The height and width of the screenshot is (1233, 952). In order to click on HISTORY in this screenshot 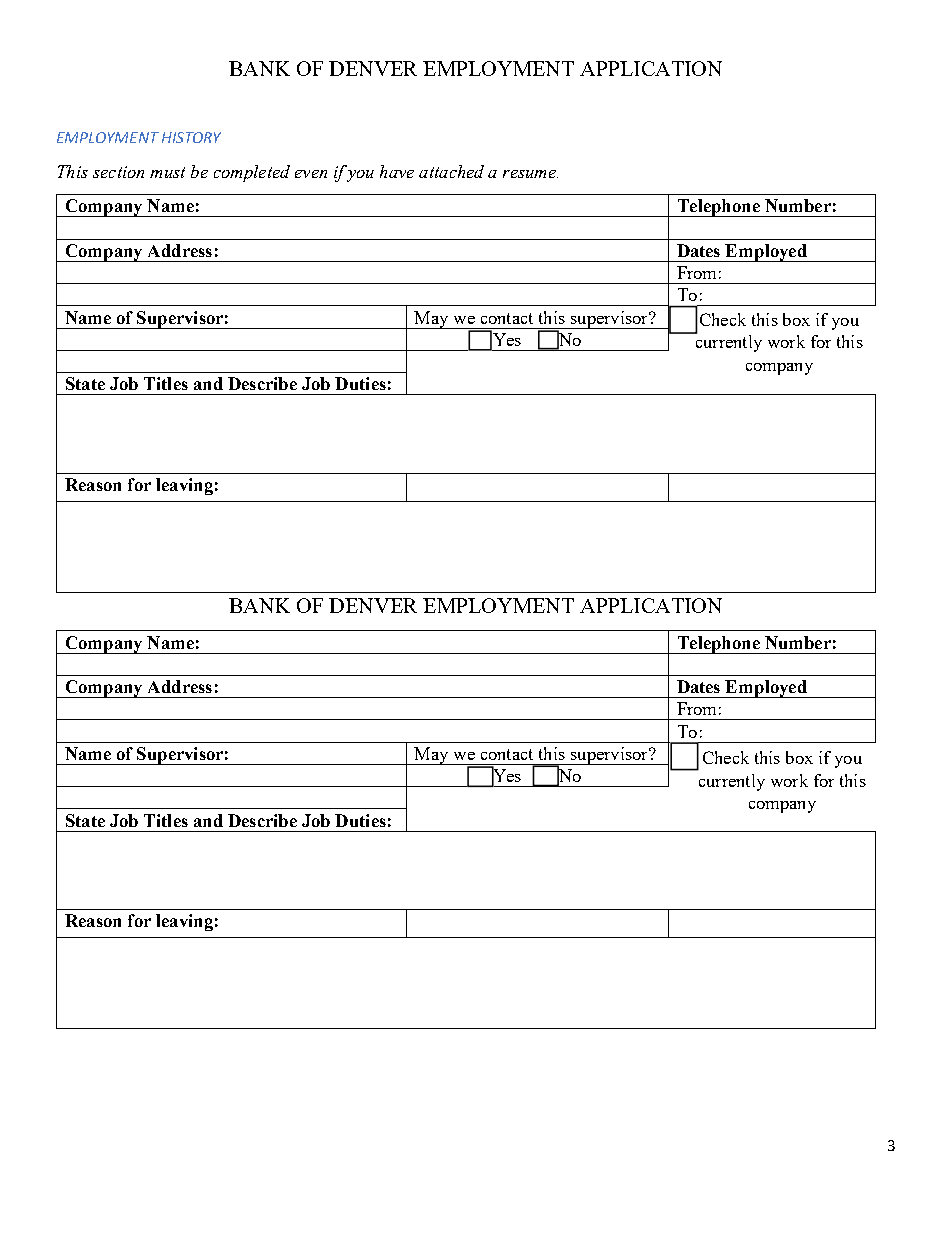, I will do `click(191, 137)`.
